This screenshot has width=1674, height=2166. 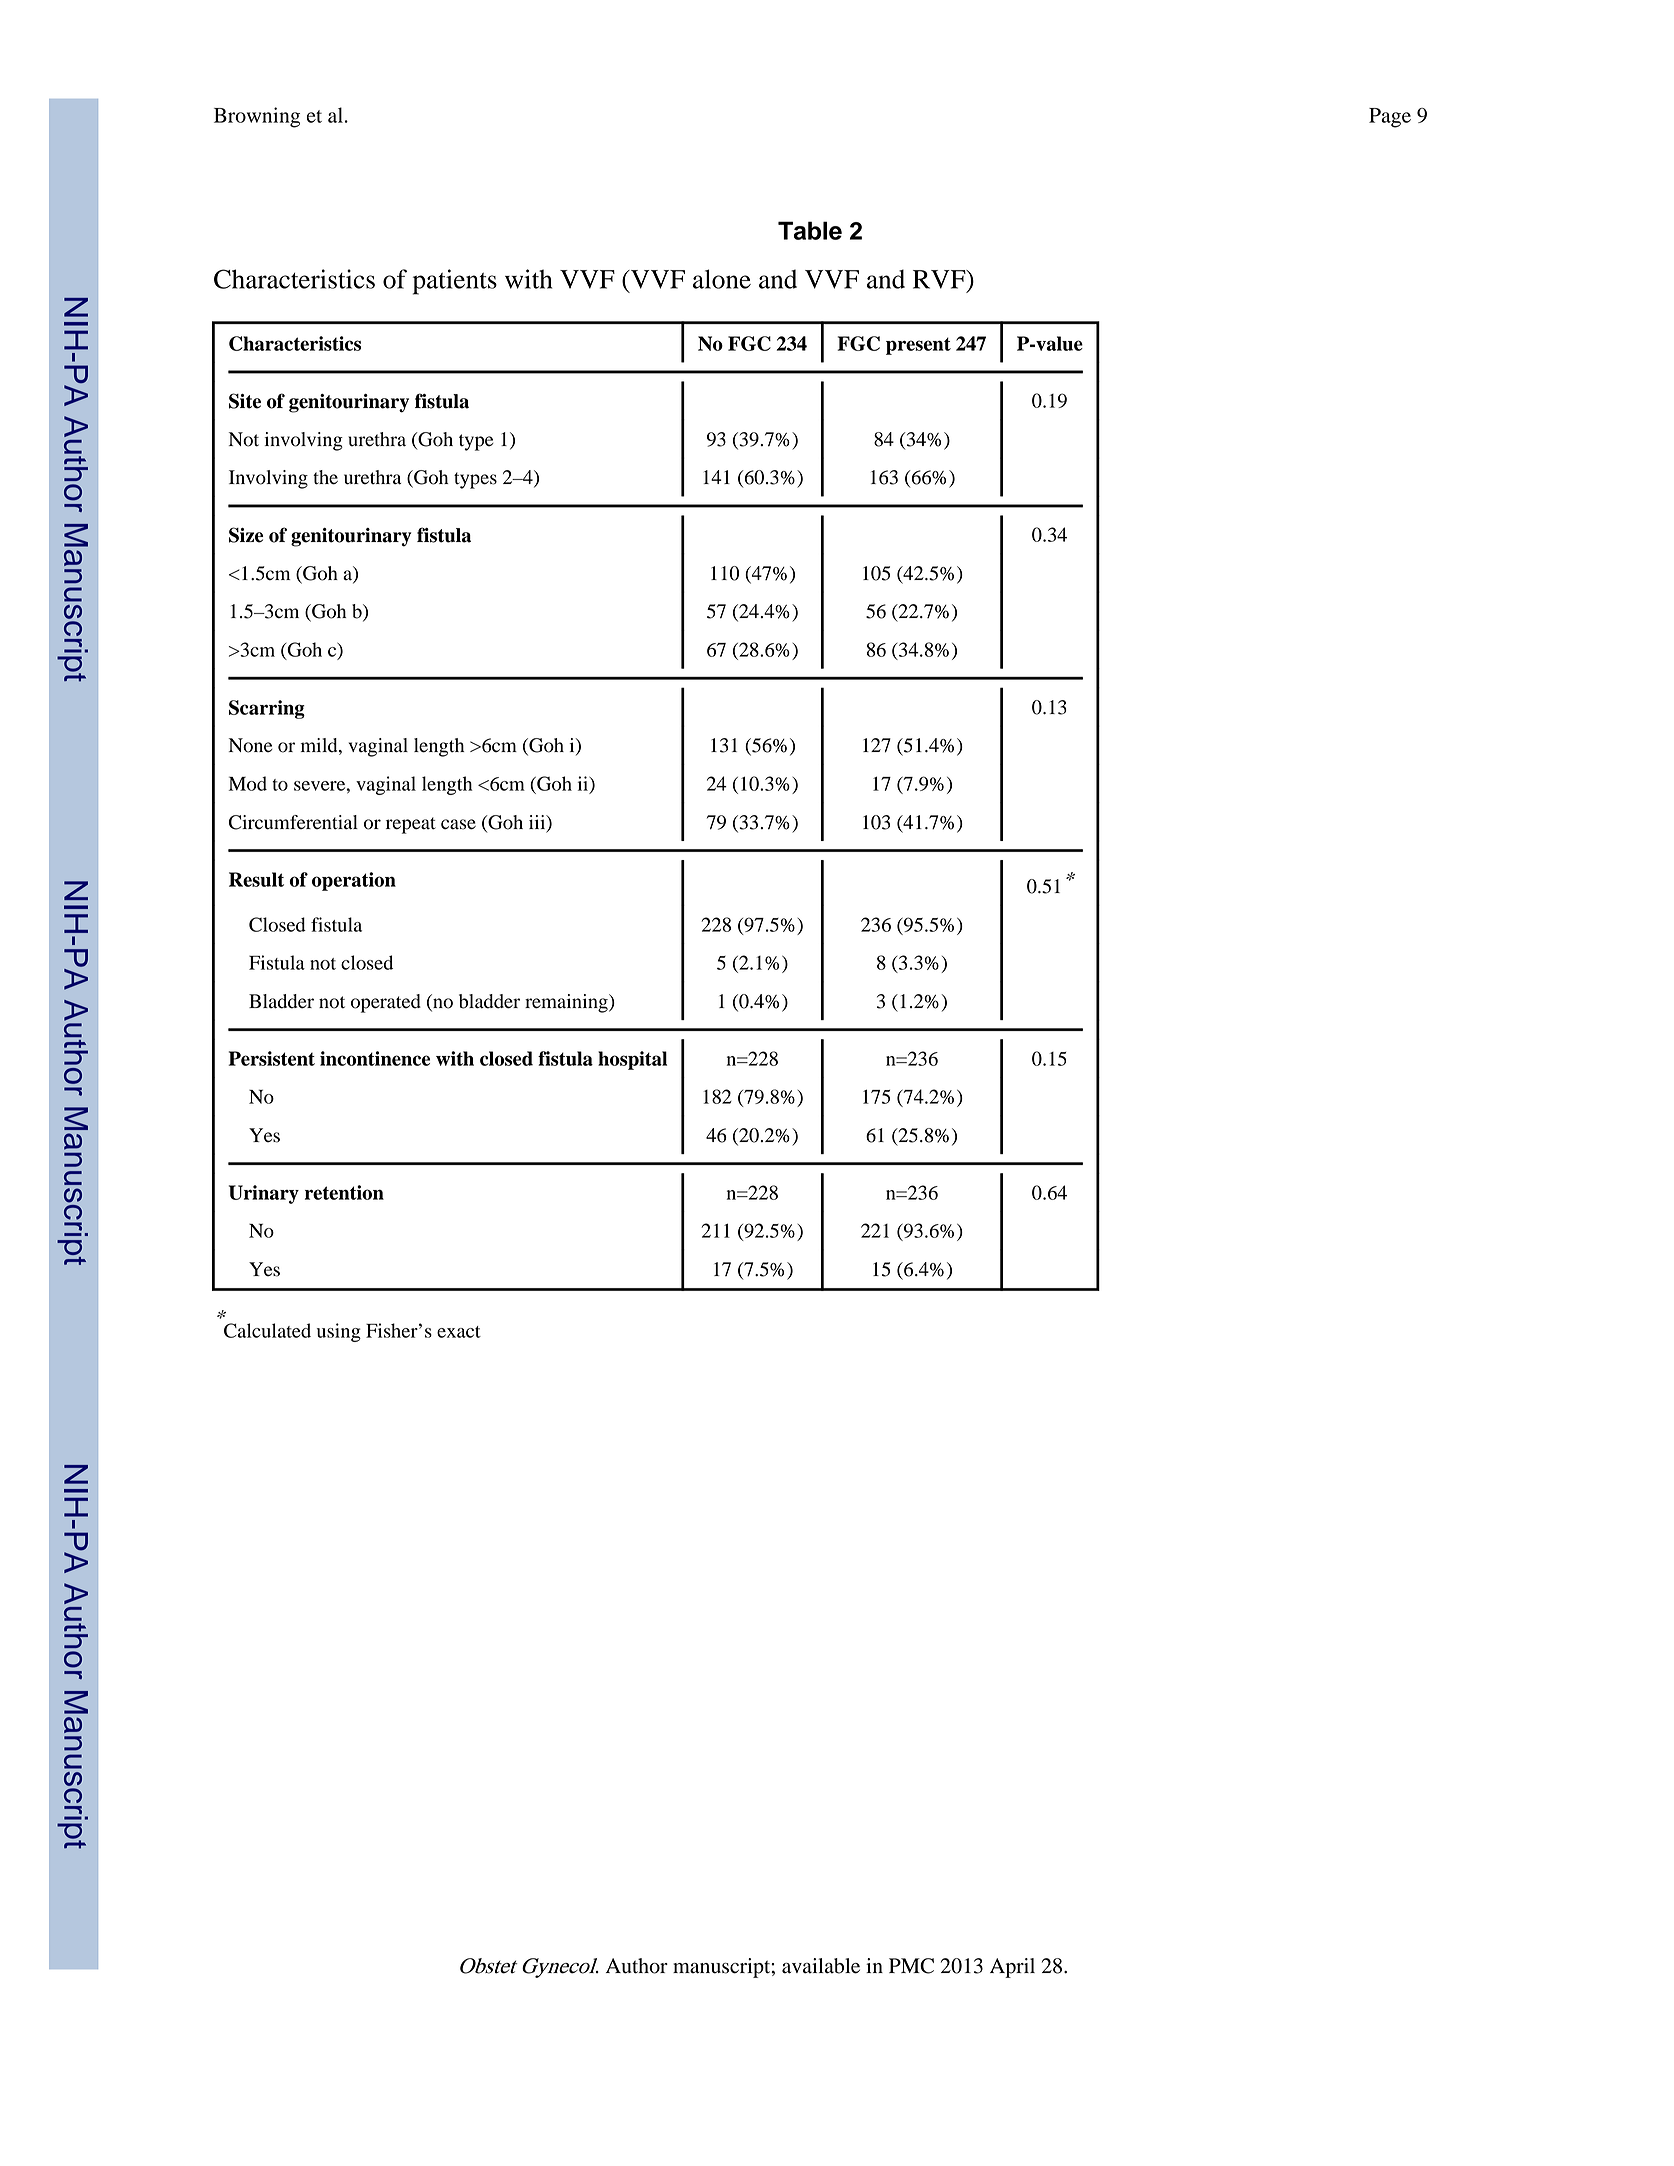 I want to click on remaining, so click(x=567, y=1003).
